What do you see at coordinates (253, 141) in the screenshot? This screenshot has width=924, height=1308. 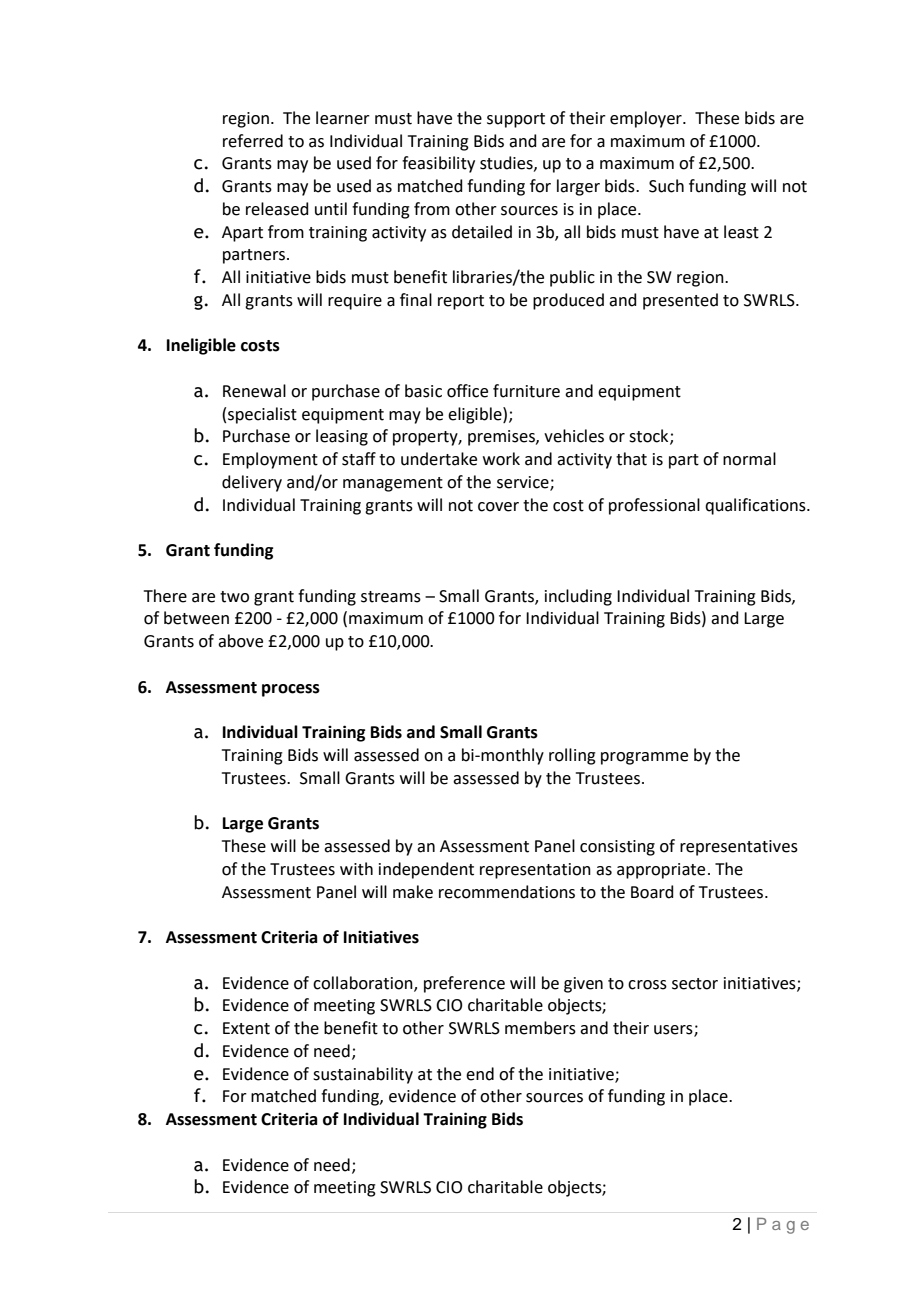 I see `referred` at bounding box center [253, 141].
